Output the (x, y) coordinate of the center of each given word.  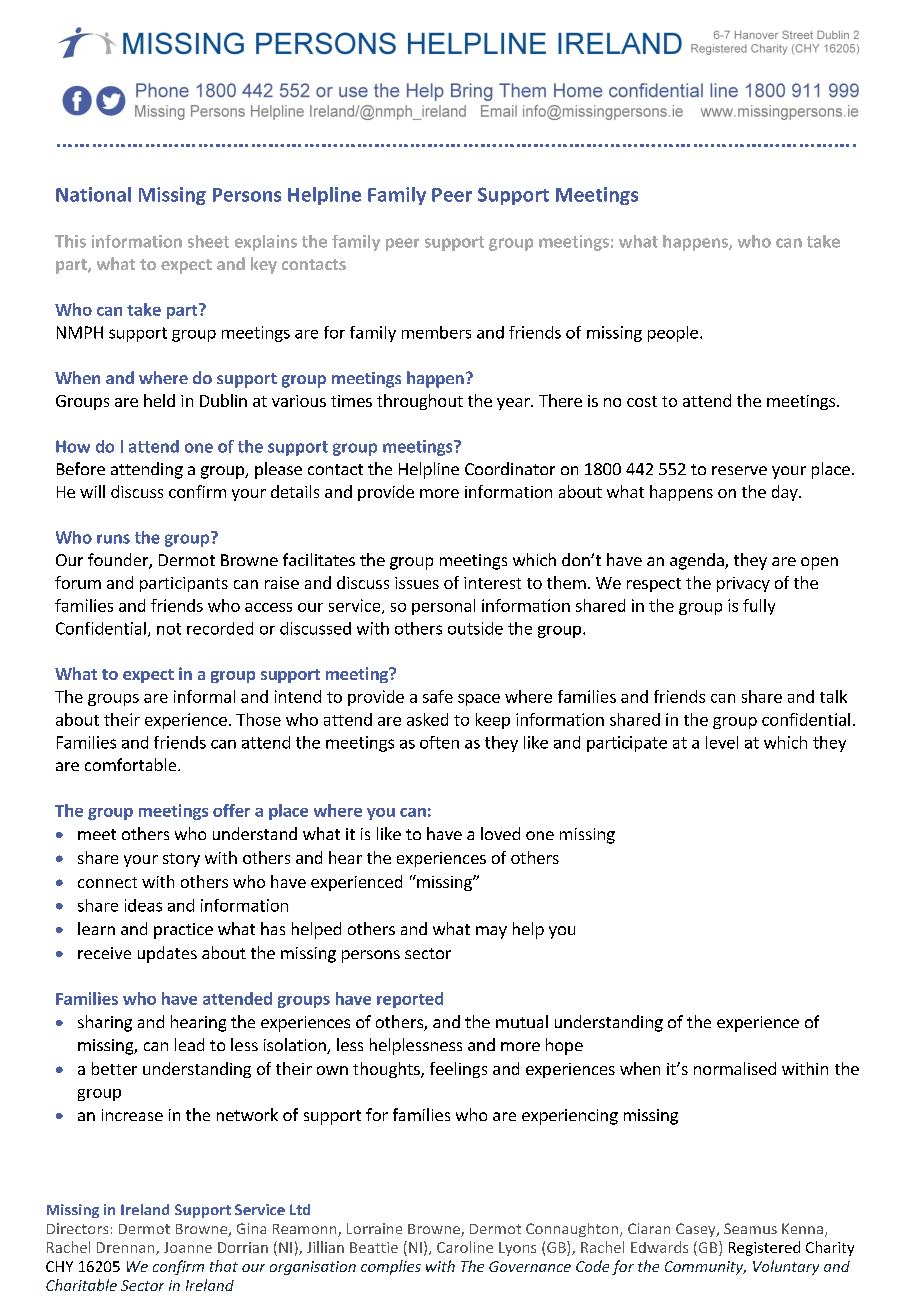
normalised (735, 1068)
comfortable (132, 764)
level (722, 742)
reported (410, 1000)
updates (167, 954)
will (92, 491)
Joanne (188, 1247)
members (436, 332)
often (439, 742)
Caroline (465, 1247)
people (673, 334)
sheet (208, 241)
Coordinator (510, 468)
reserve (739, 470)
